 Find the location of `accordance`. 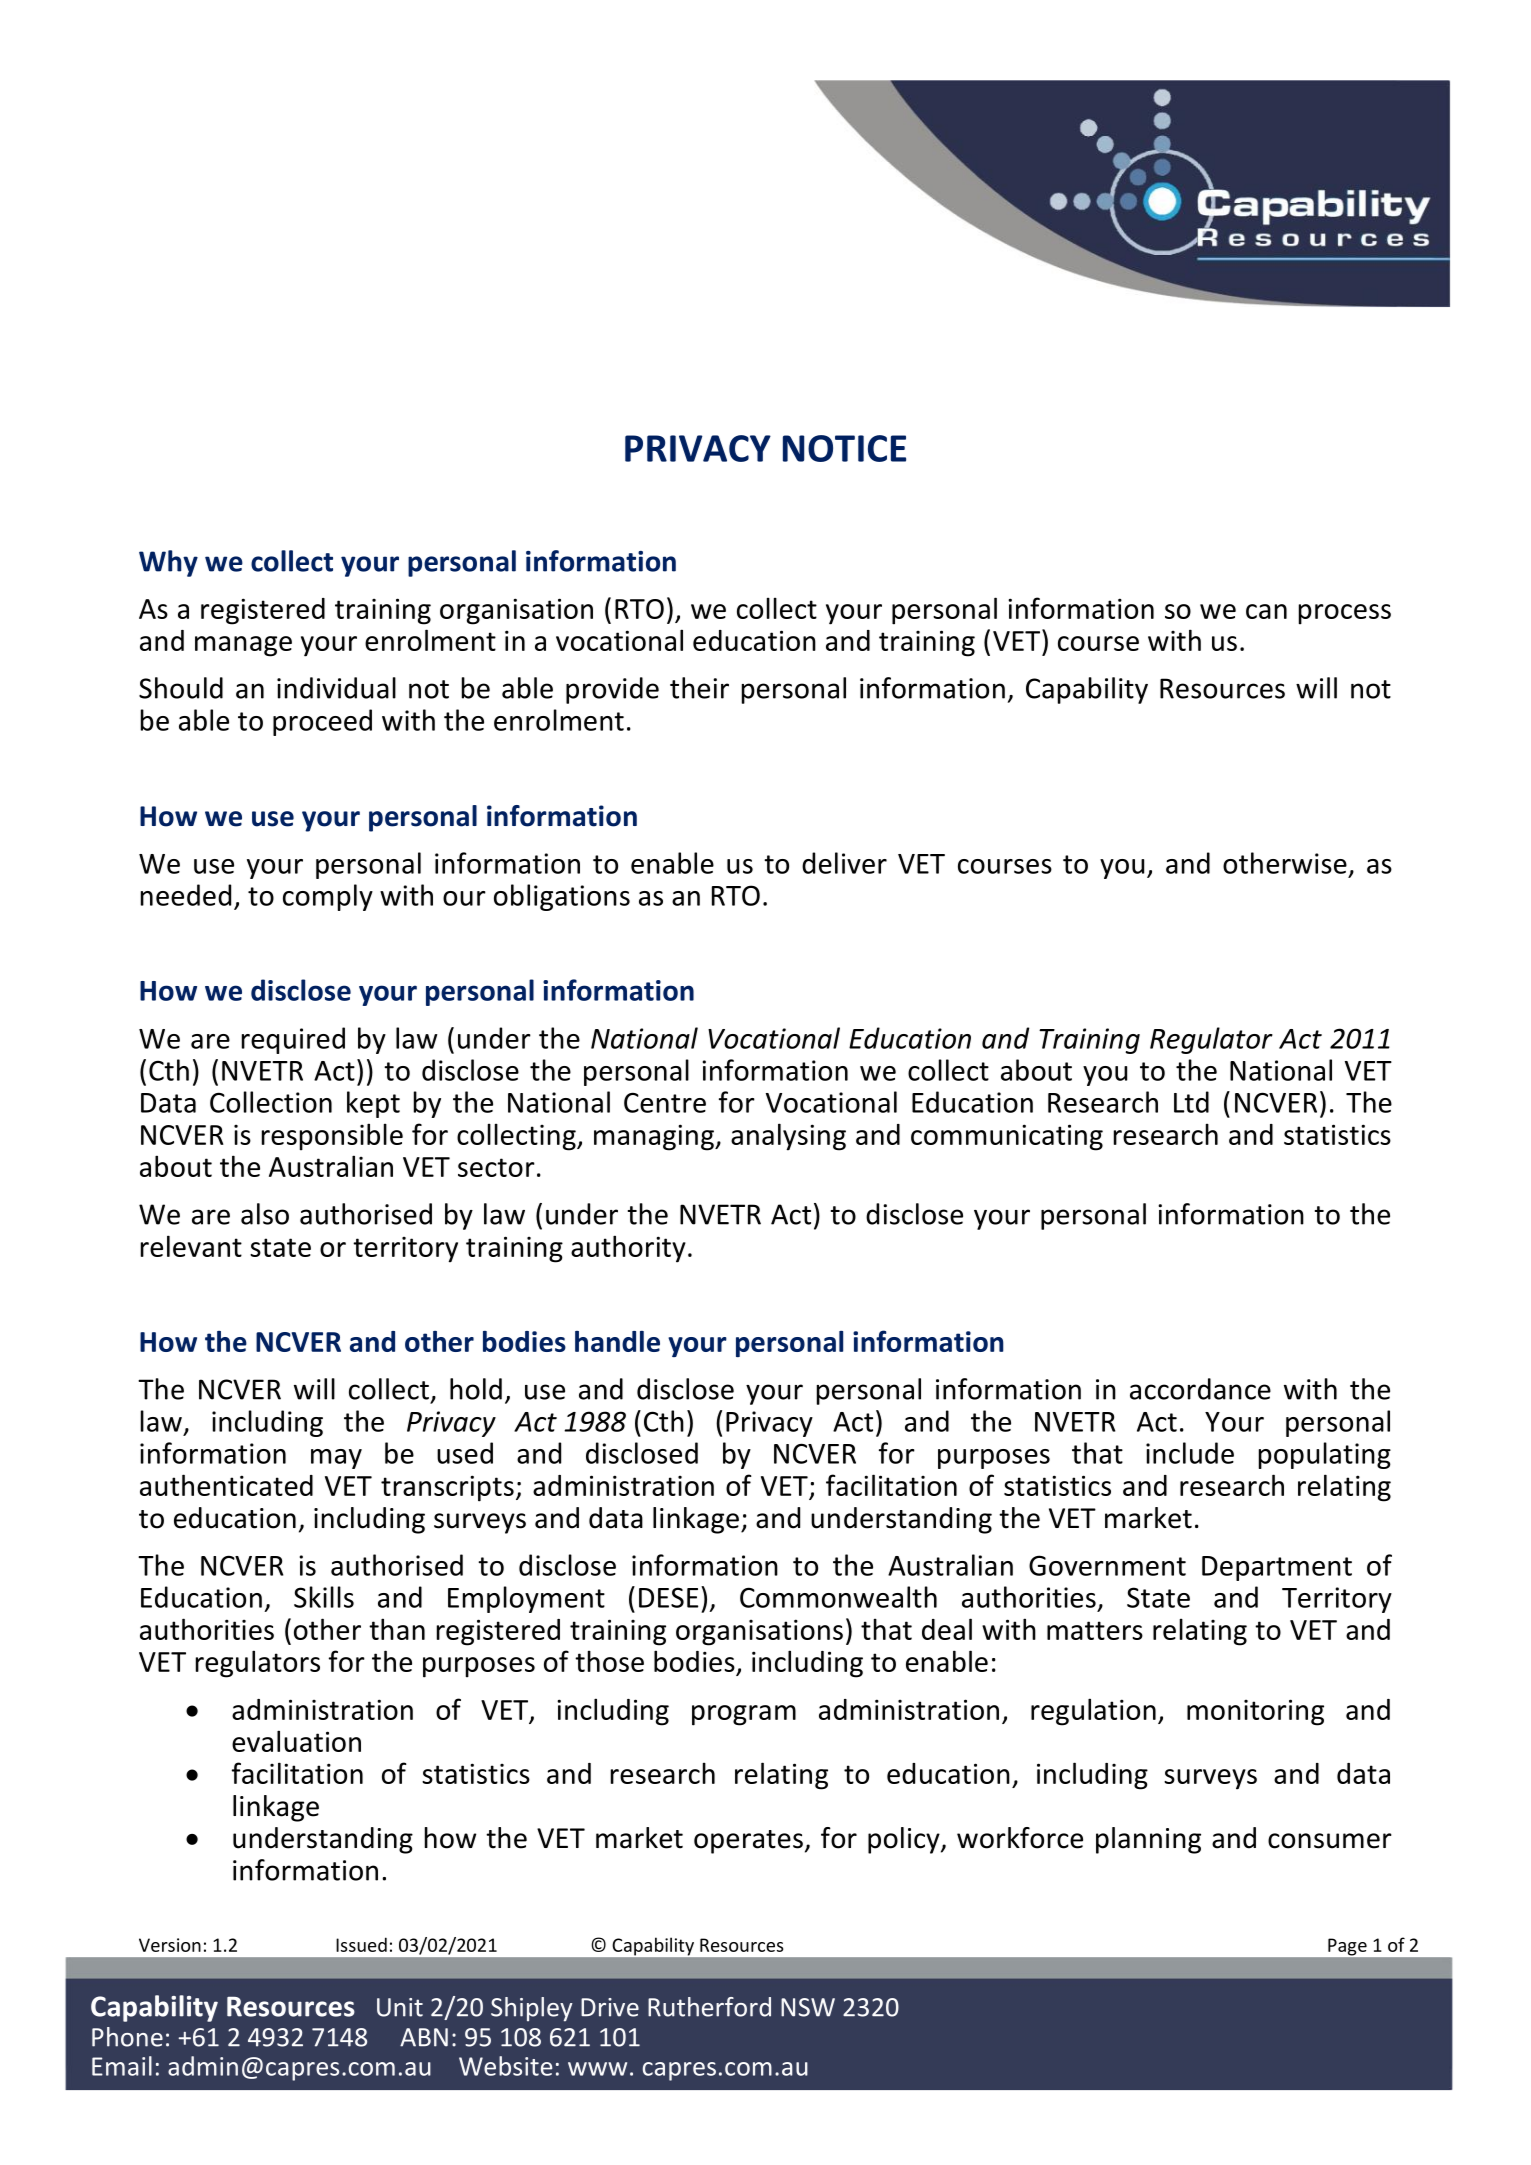

accordance is located at coordinates (1200, 1389).
